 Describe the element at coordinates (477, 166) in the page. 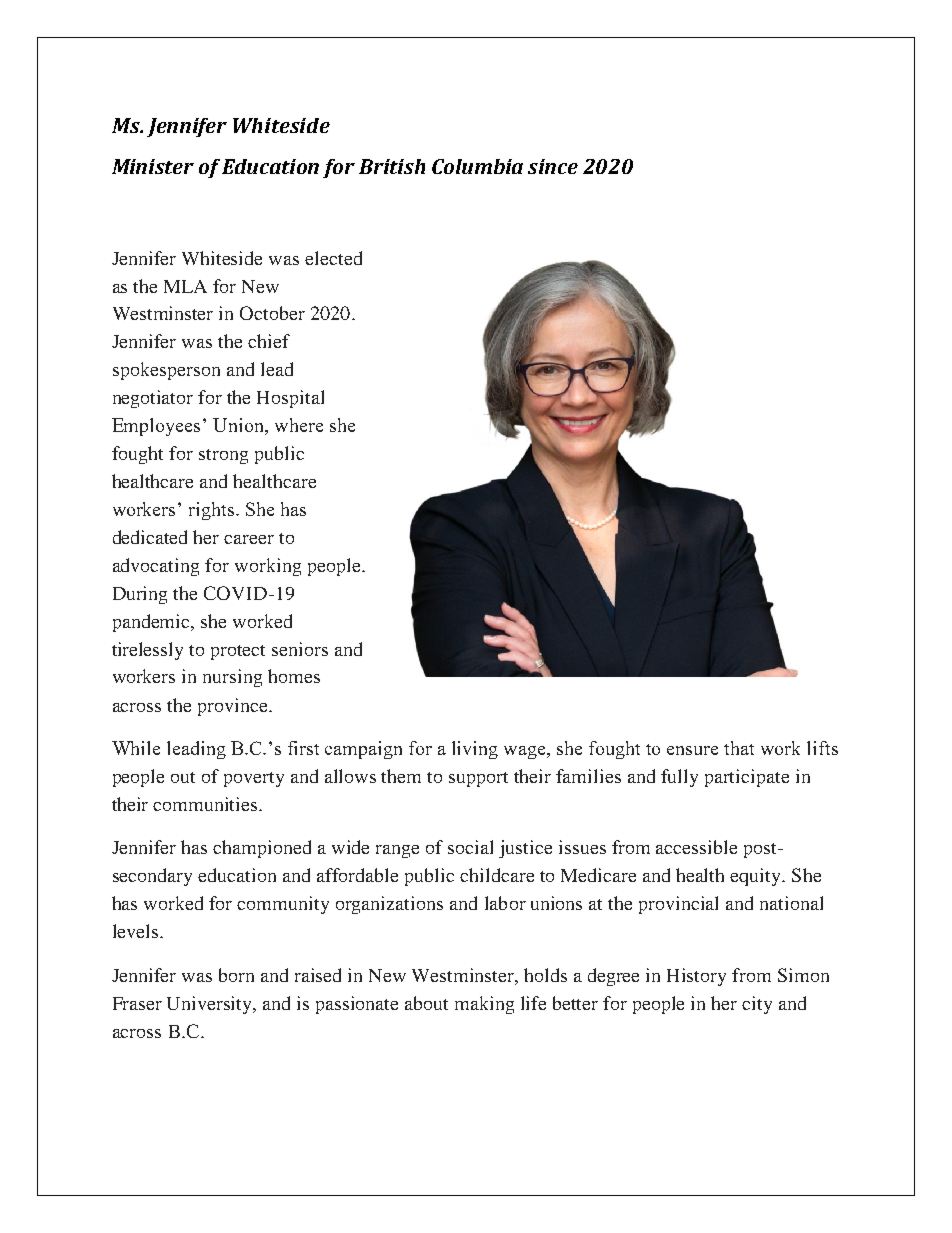

I see `Columbia` at that location.
